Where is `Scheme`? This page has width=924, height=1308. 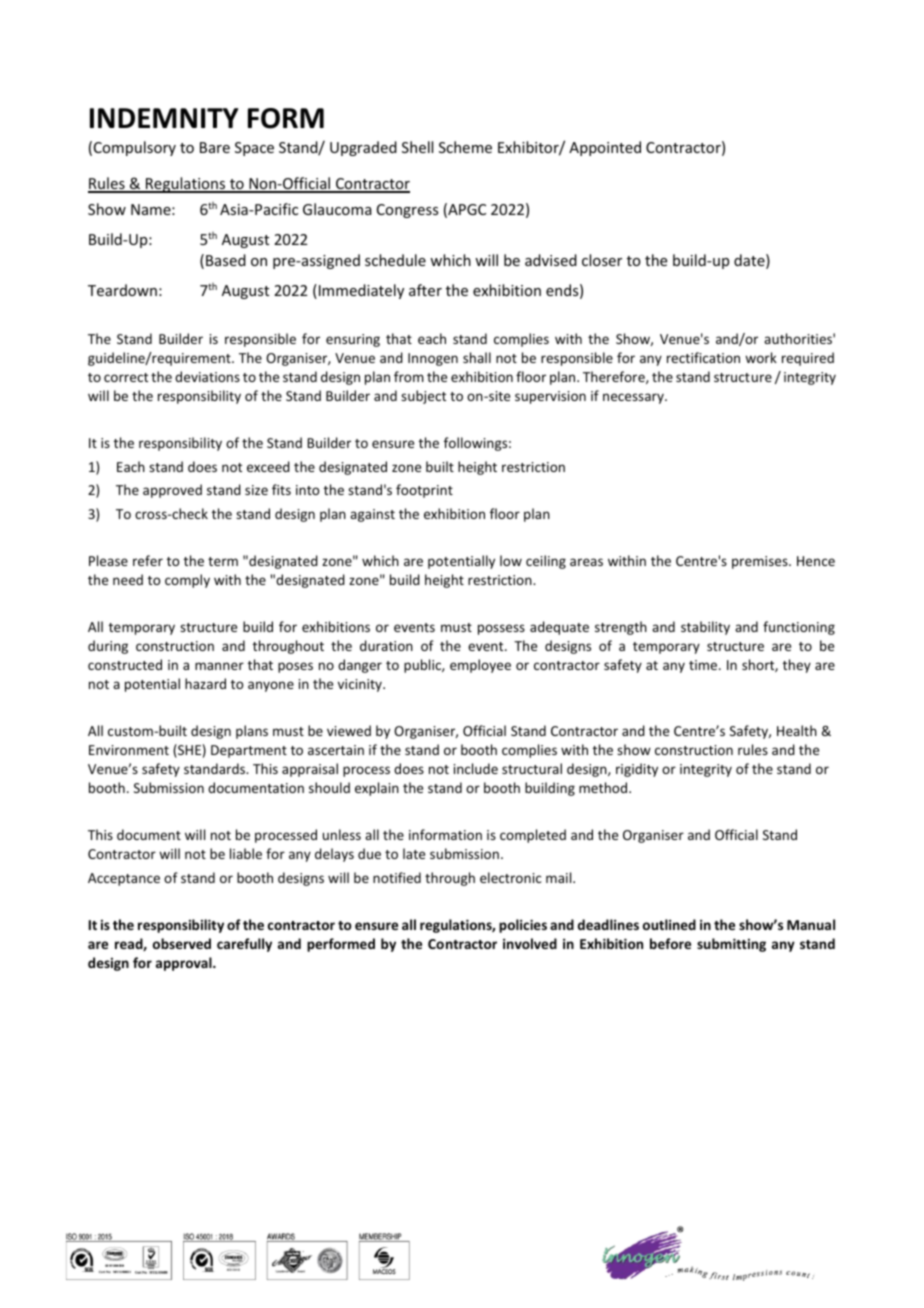 Scheme is located at coordinates (465, 147).
